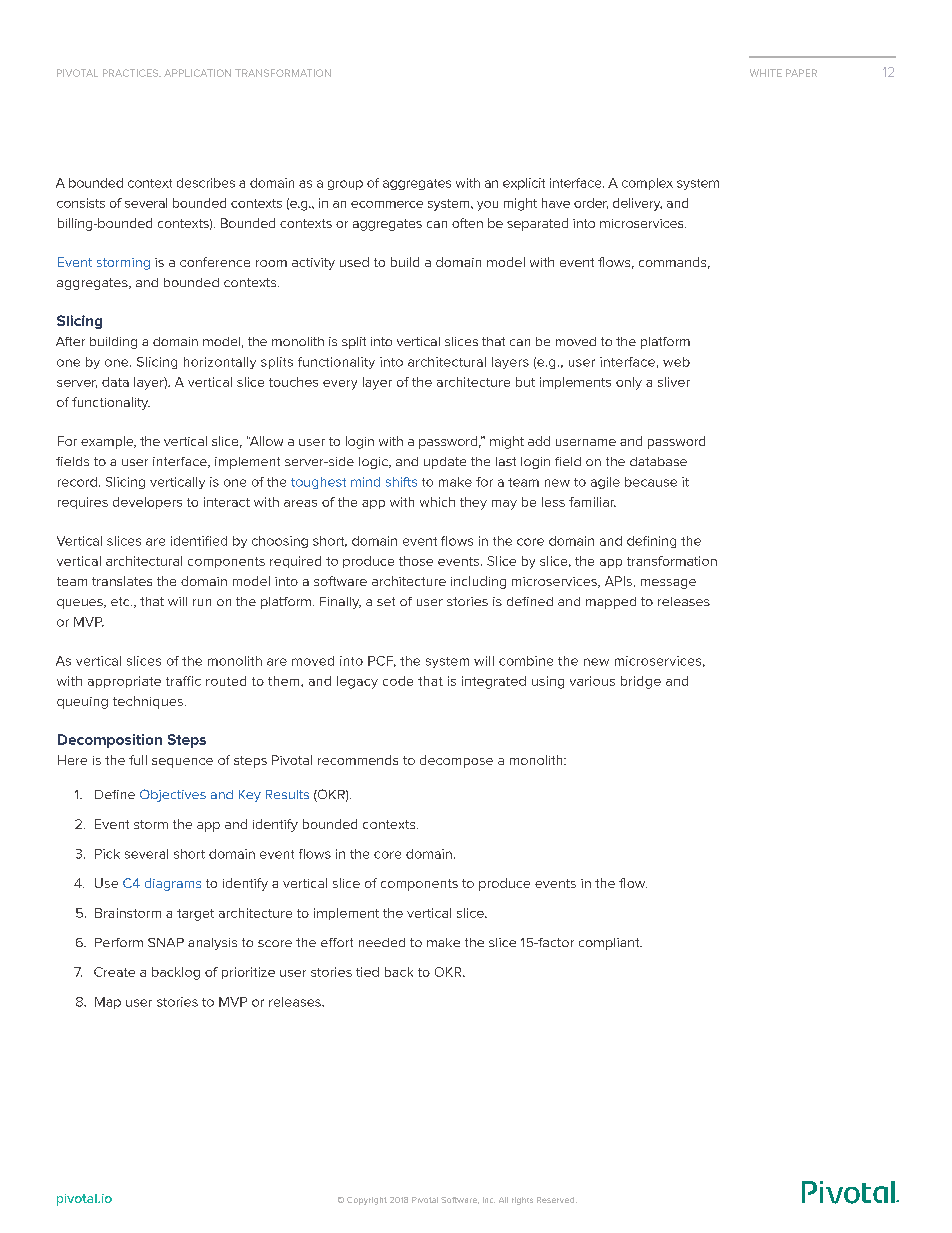 Image resolution: width=952 pixels, height=1233 pixels. Describe the element at coordinates (445, 463) in the image. I see `update` at that location.
